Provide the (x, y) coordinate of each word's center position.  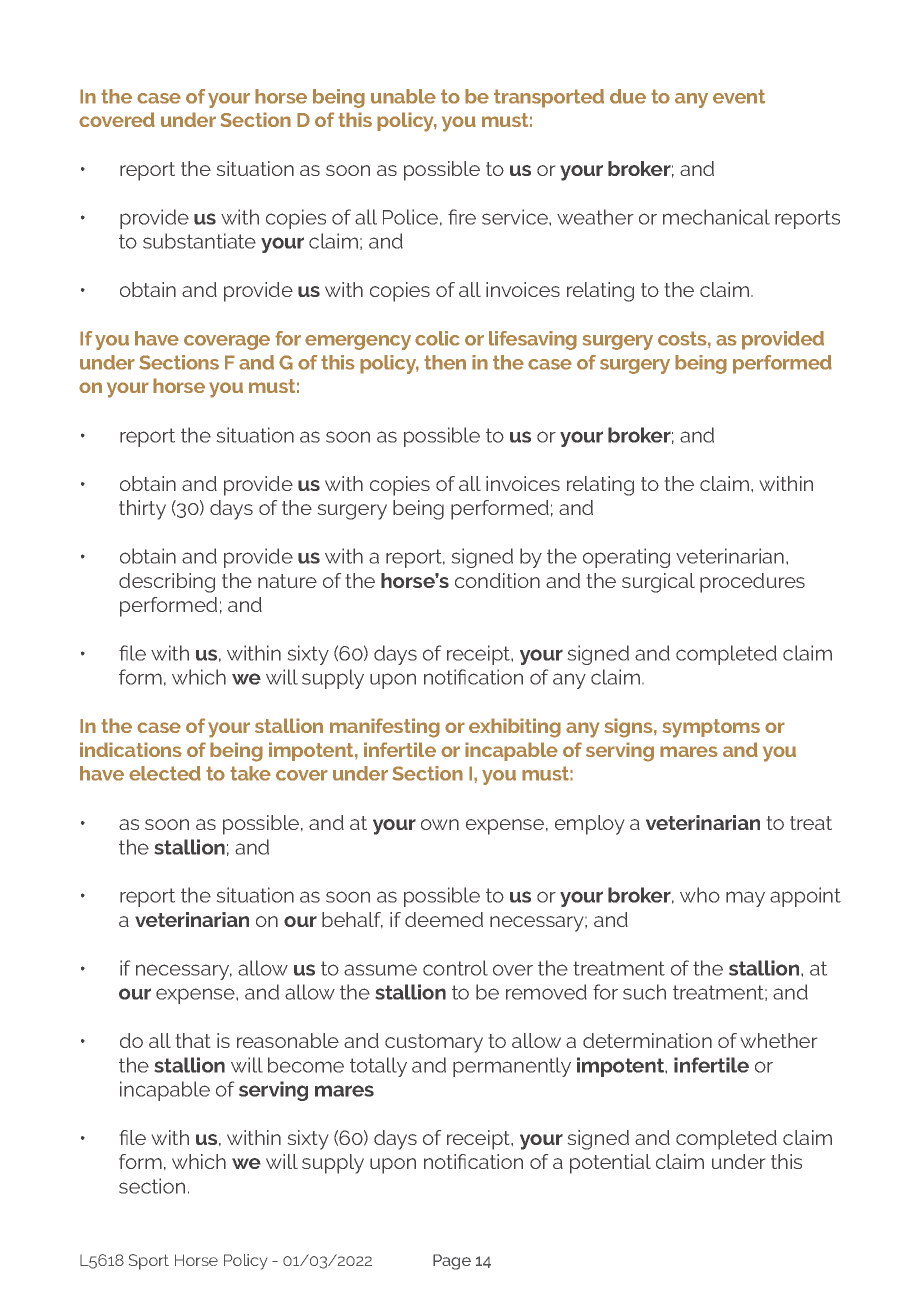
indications (131, 749)
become (306, 1065)
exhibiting (515, 728)
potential (610, 1164)
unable (403, 96)
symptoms (711, 728)
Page (452, 1262)
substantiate (199, 241)
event (739, 96)
